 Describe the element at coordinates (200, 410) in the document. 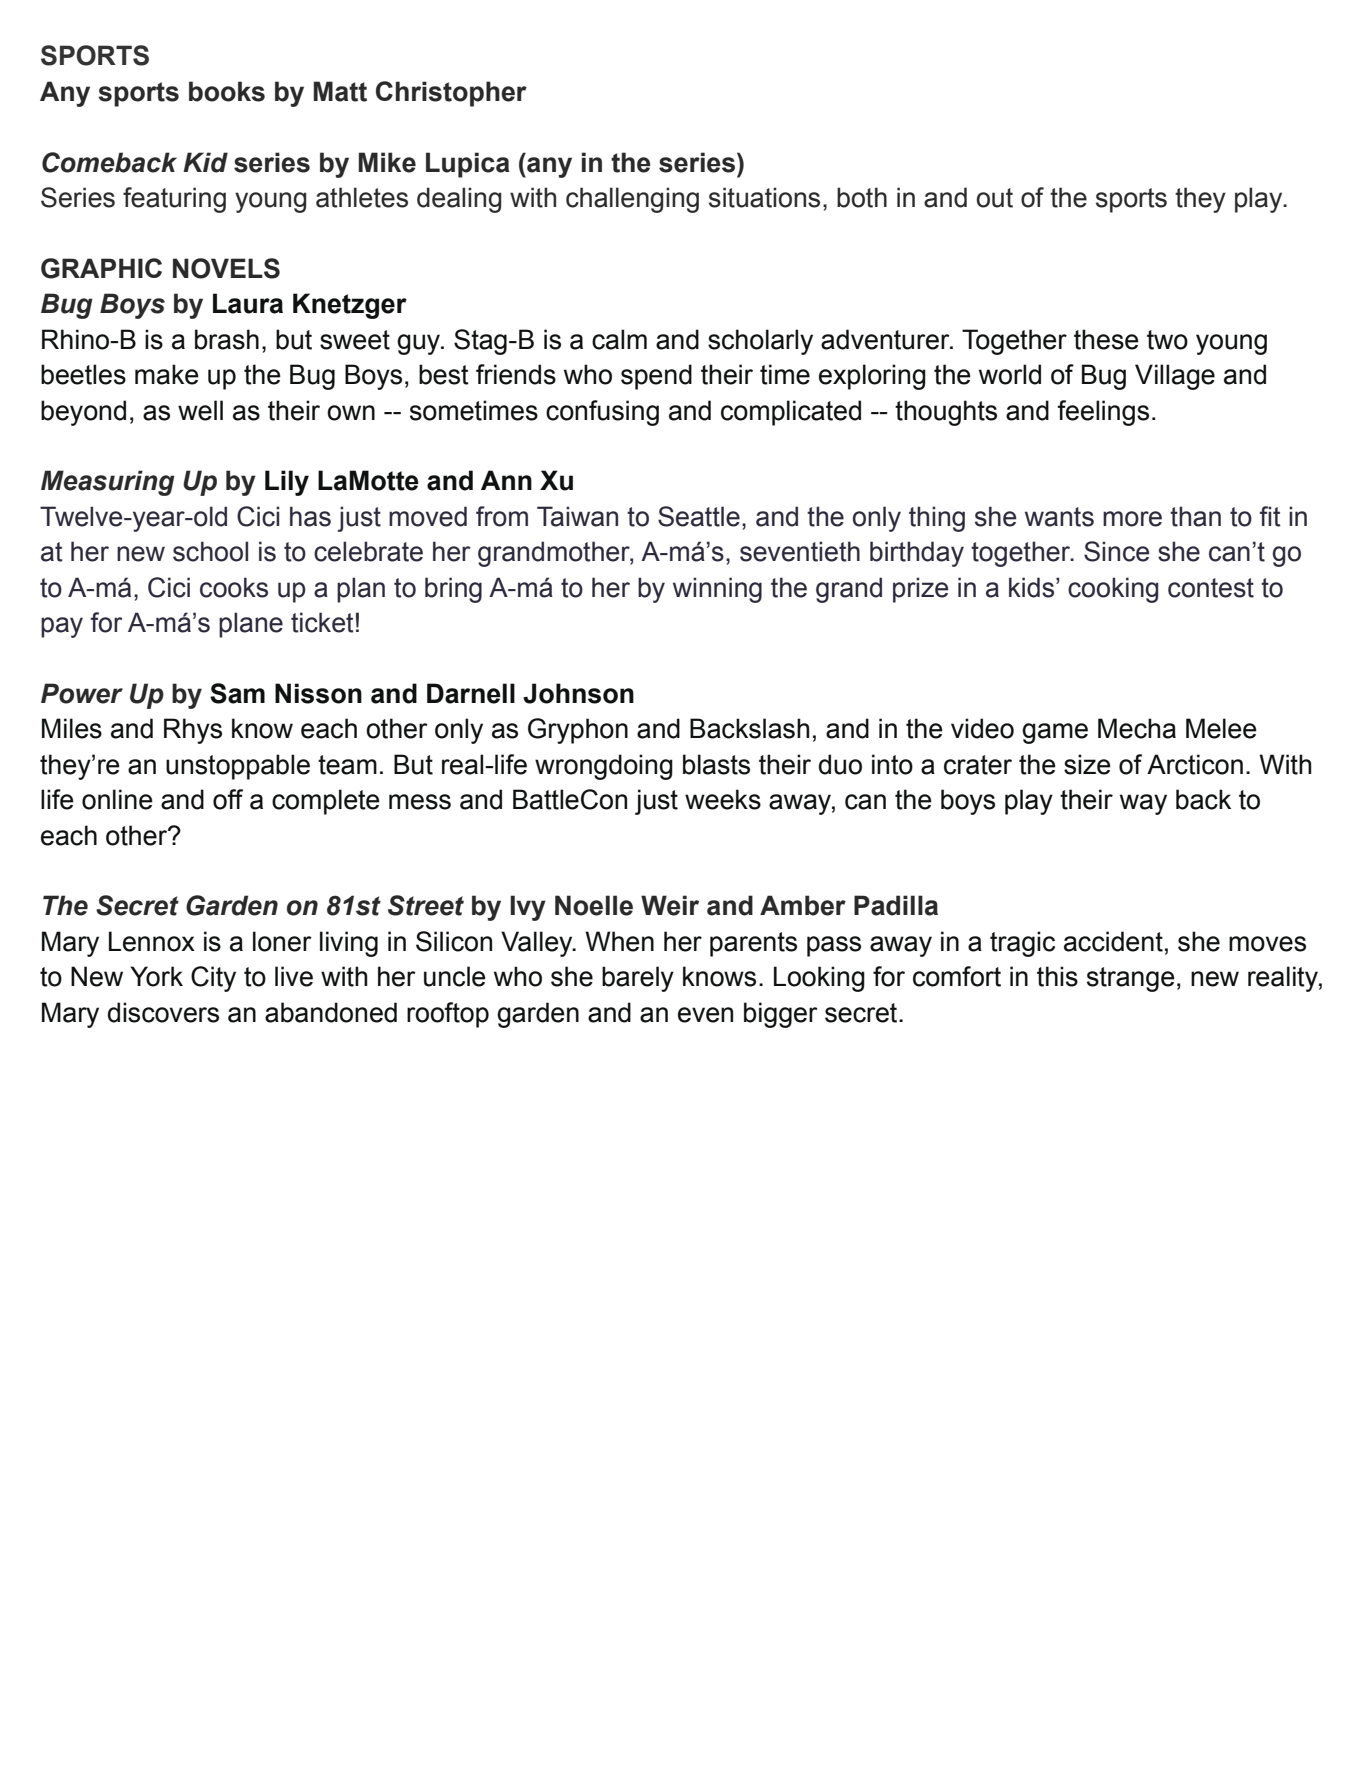

I see `well` at that location.
